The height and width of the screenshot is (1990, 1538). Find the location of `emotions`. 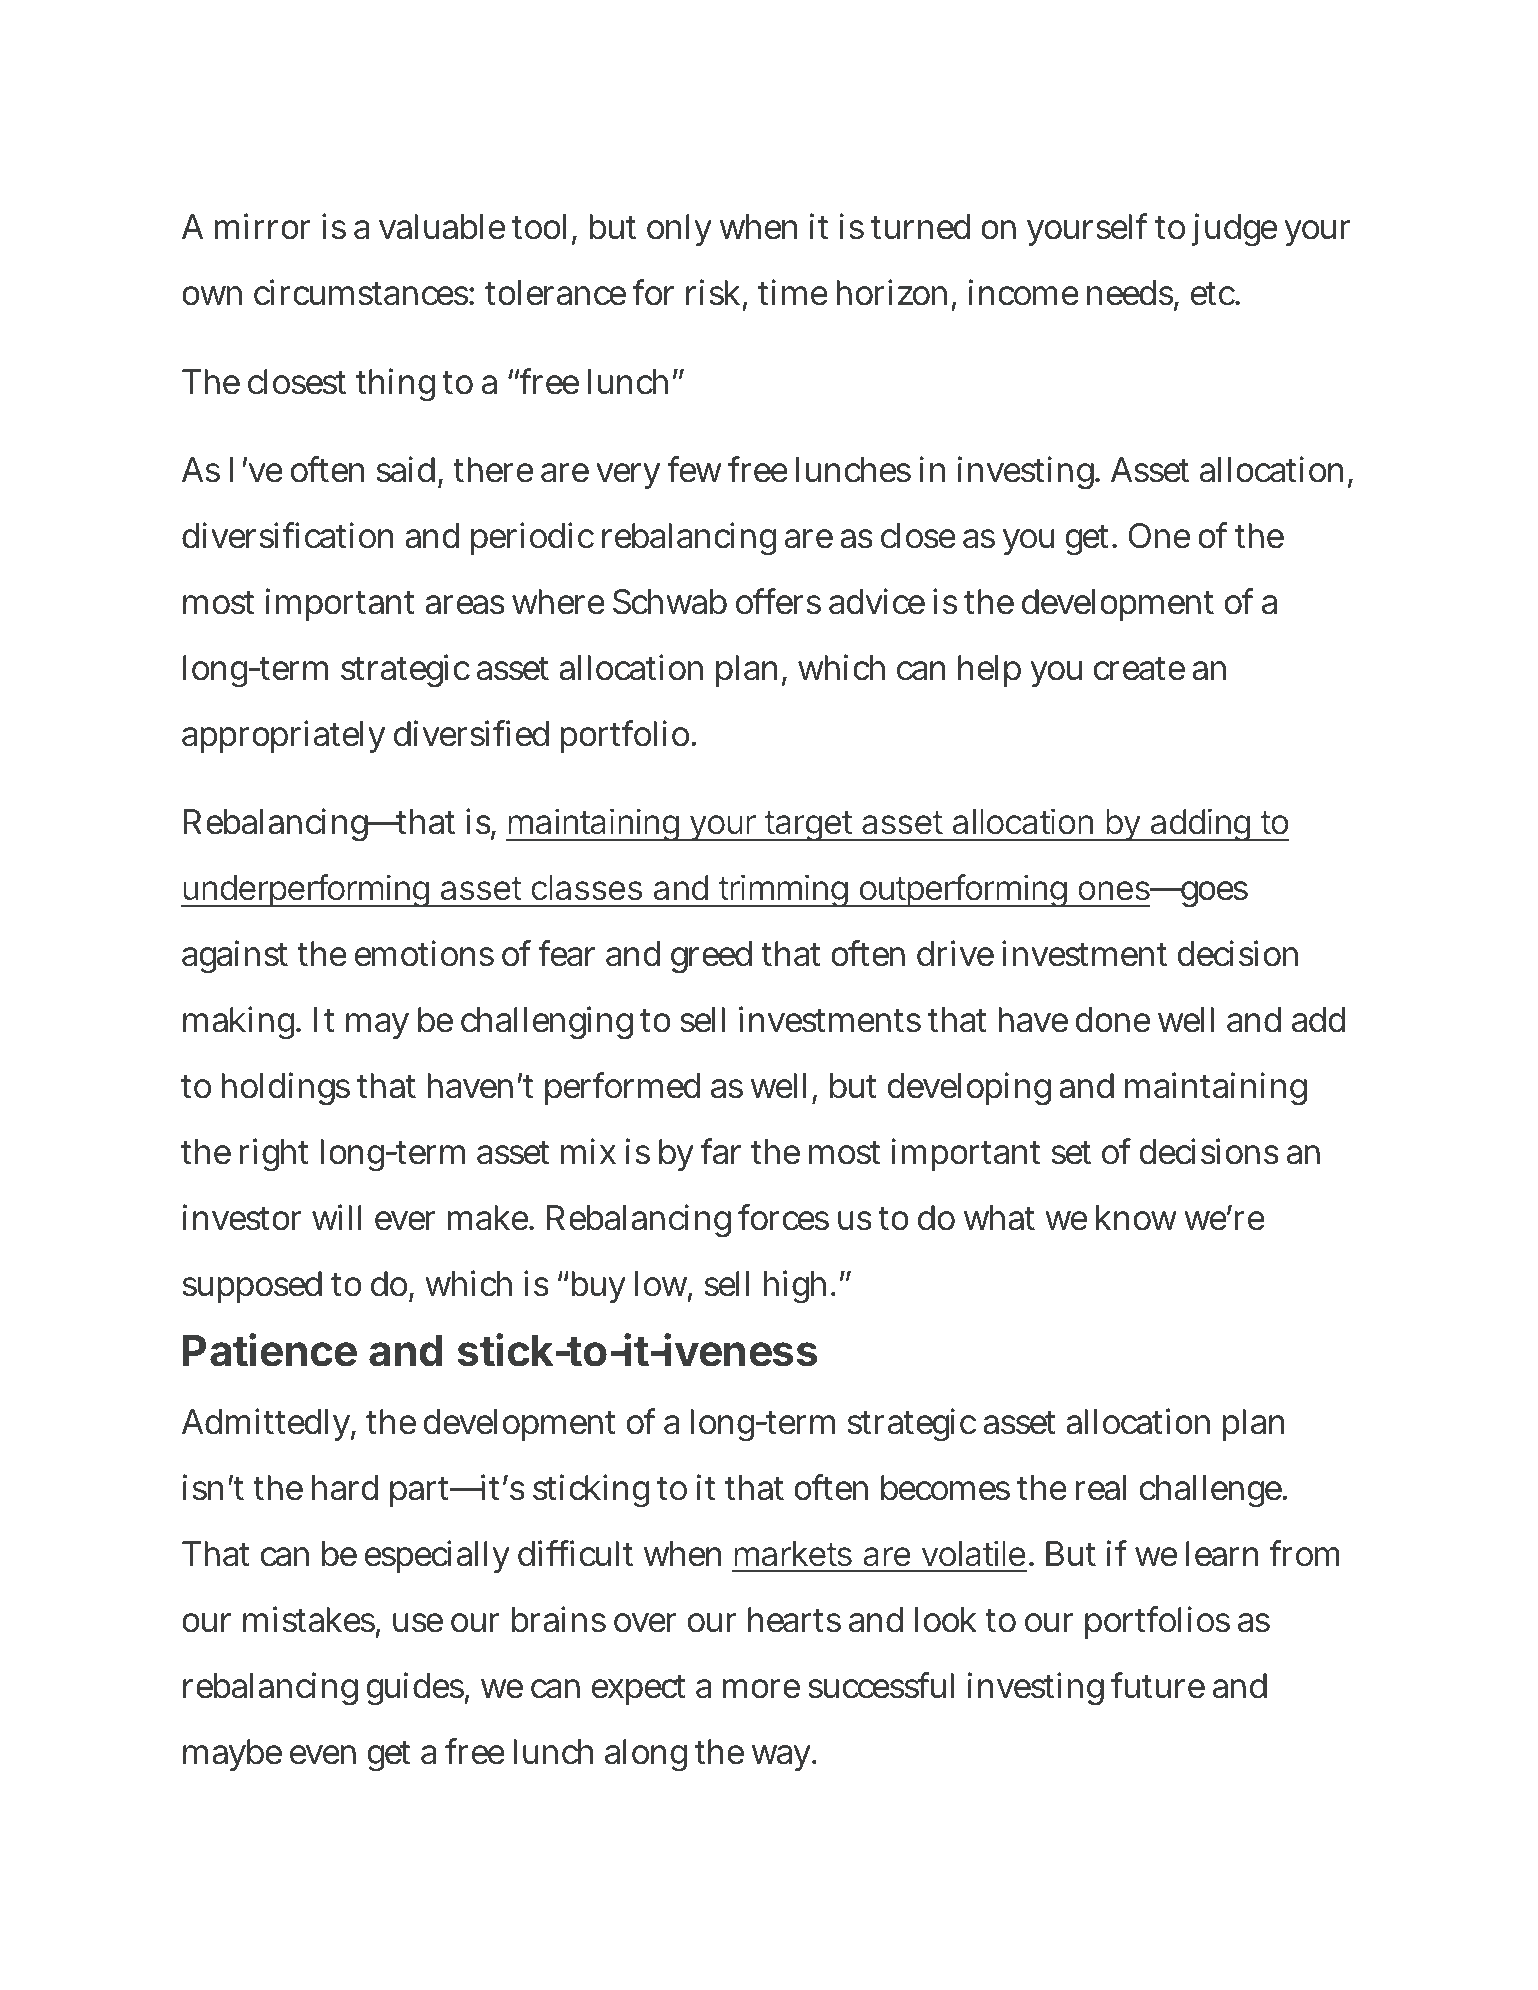

emotions is located at coordinates (424, 954).
